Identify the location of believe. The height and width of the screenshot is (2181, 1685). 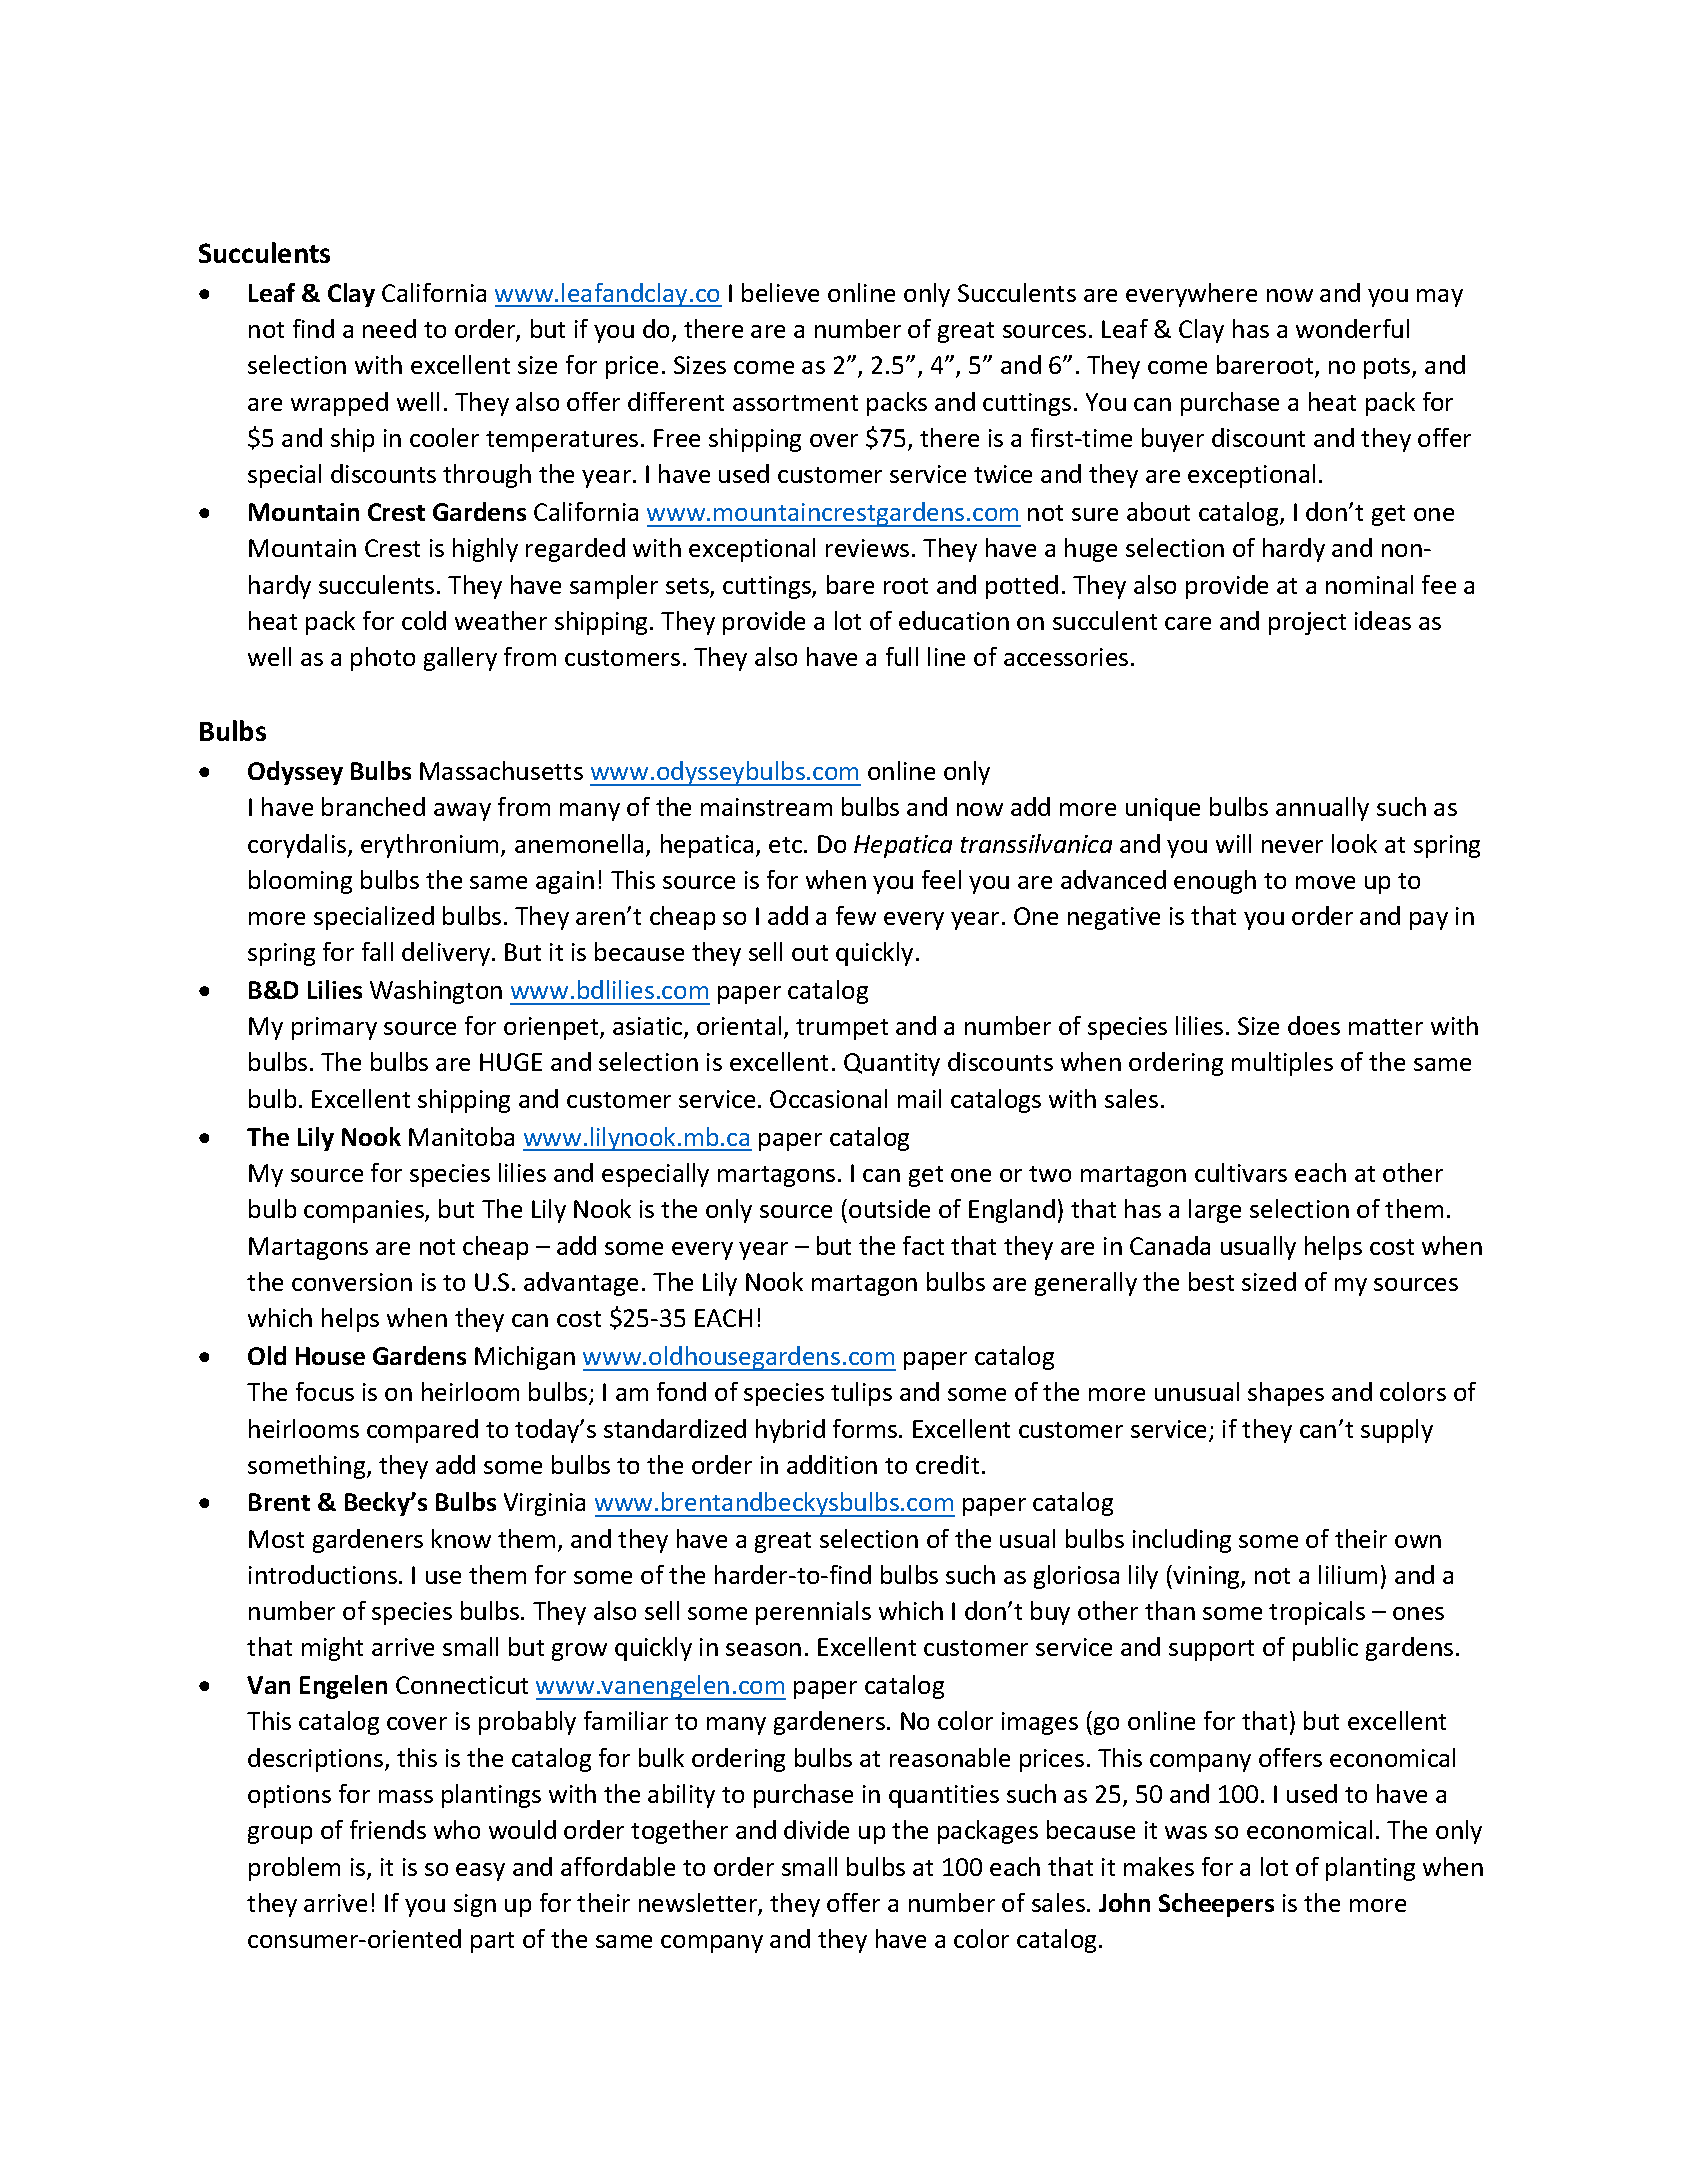
(780, 292).
